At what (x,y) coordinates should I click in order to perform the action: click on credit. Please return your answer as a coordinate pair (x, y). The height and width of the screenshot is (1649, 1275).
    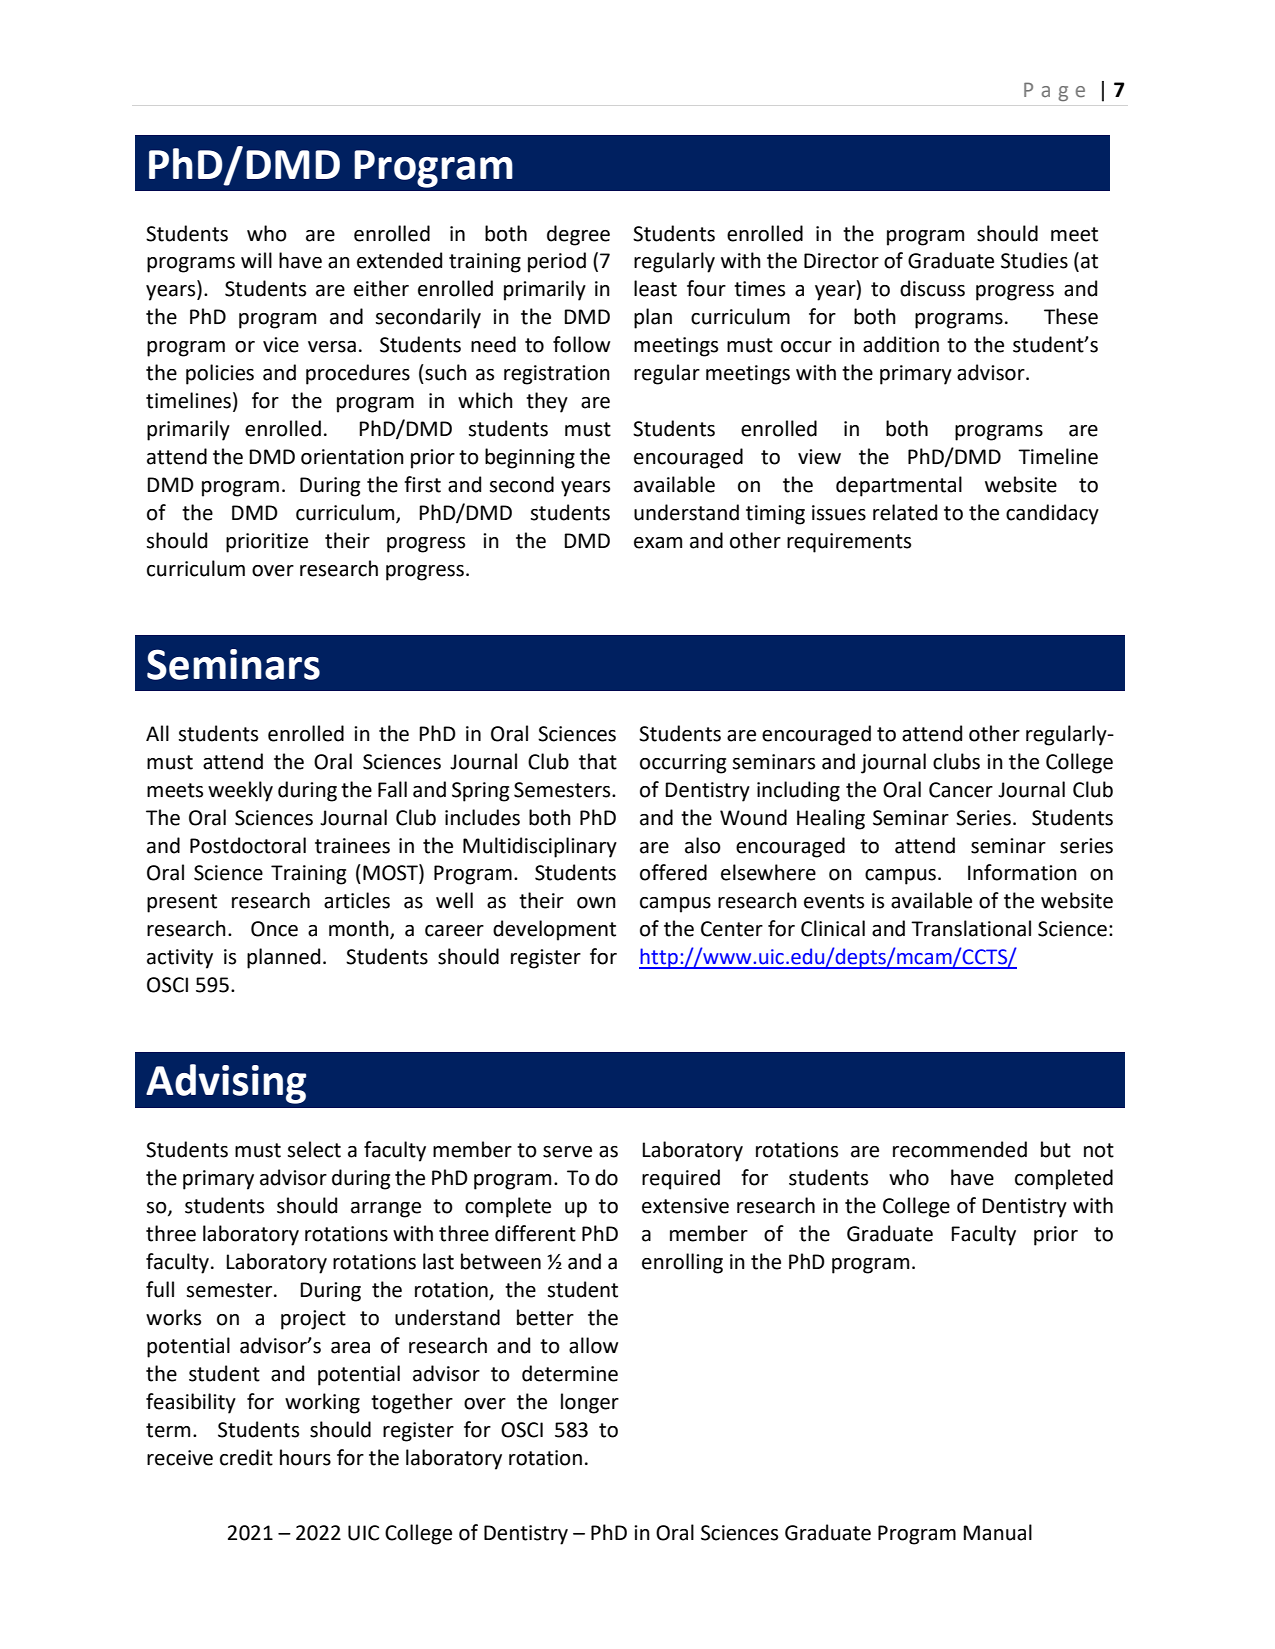
    Looking at the image, I should click on (246, 1457).
